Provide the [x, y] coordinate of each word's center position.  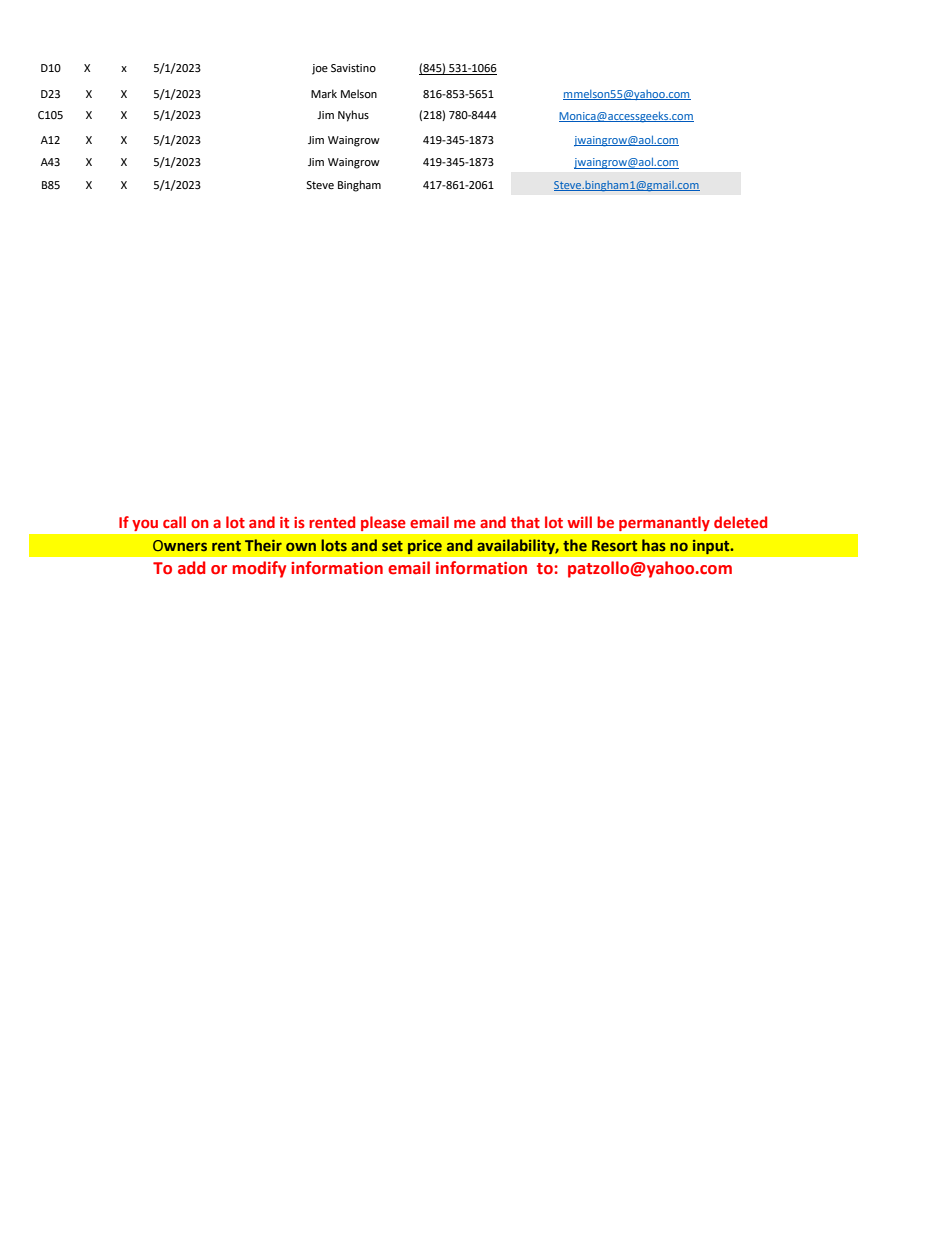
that [525, 522]
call [174, 522]
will [579, 522]
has [654, 545]
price [425, 547]
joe [320, 69]
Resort [614, 545]
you [145, 525]
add [191, 568]
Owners [180, 545]
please [383, 523]
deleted [740, 522]
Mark [324, 93]
